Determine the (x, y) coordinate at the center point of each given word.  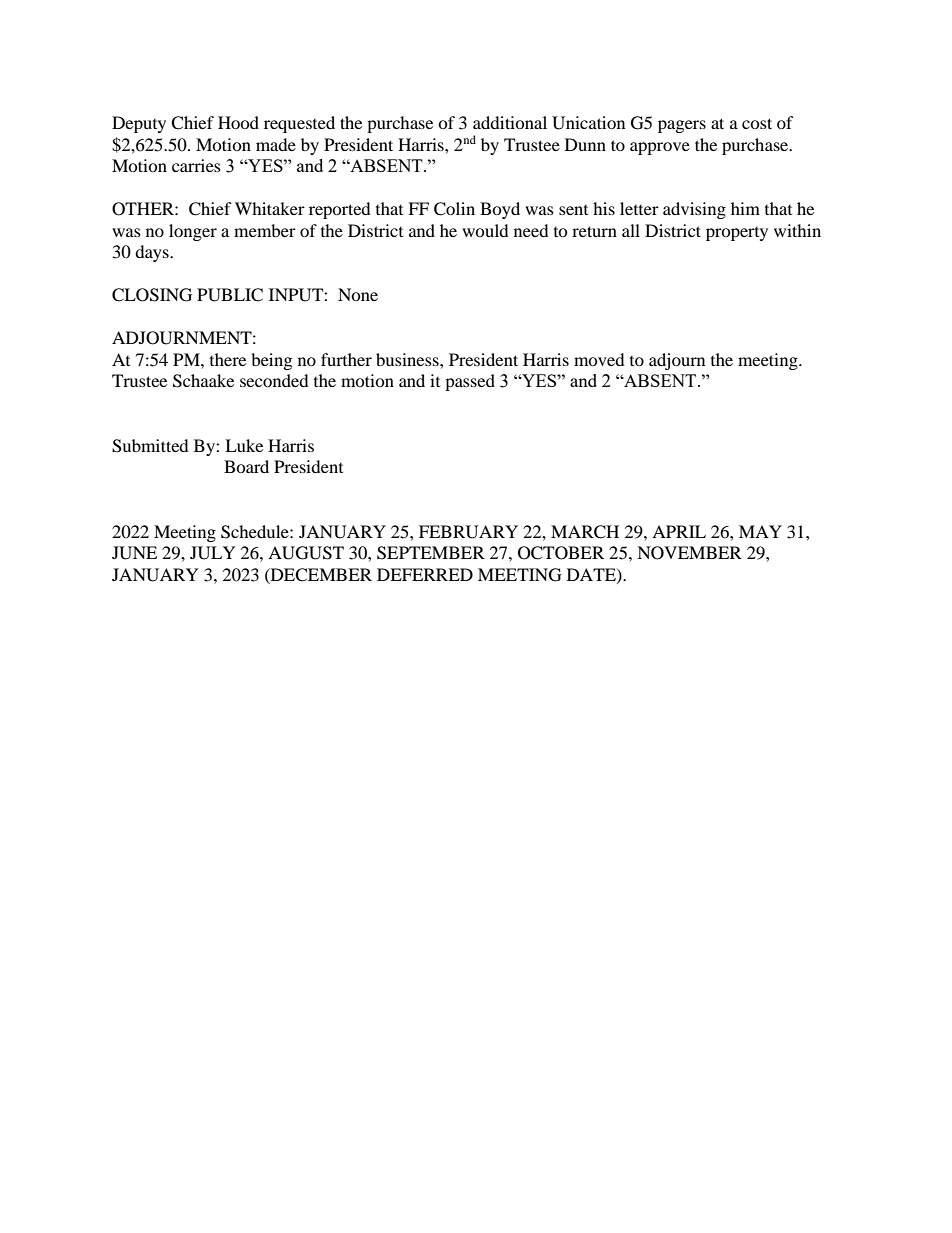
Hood (238, 122)
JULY (213, 553)
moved (599, 359)
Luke (244, 445)
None (358, 294)
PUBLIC (230, 295)
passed (470, 382)
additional (510, 122)
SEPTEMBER (431, 553)
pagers (682, 126)
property (737, 234)
